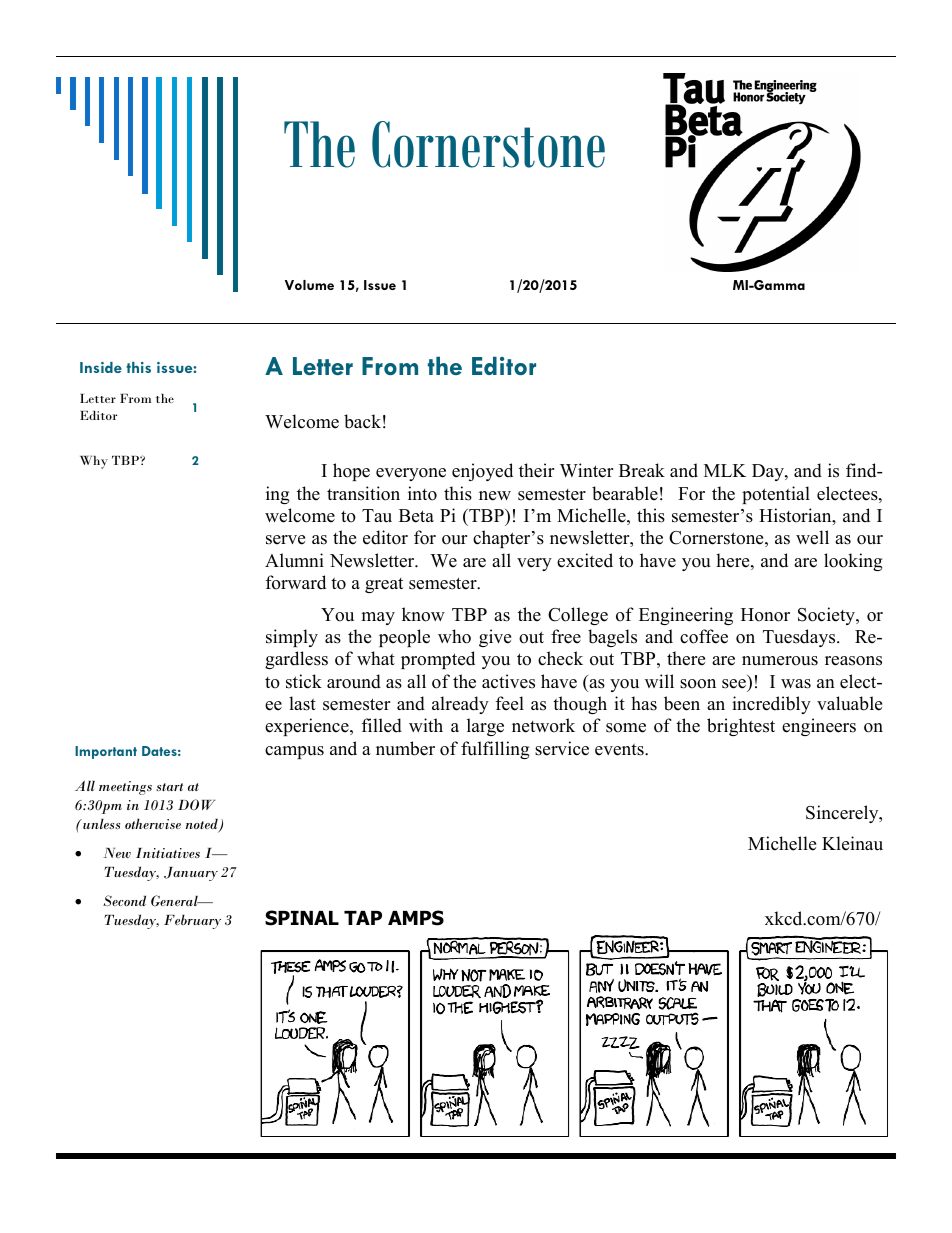 This screenshot has width=952, height=1233. Describe the element at coordinates (482, 472) in the screenshot. I see `enjoyed` at that location.
